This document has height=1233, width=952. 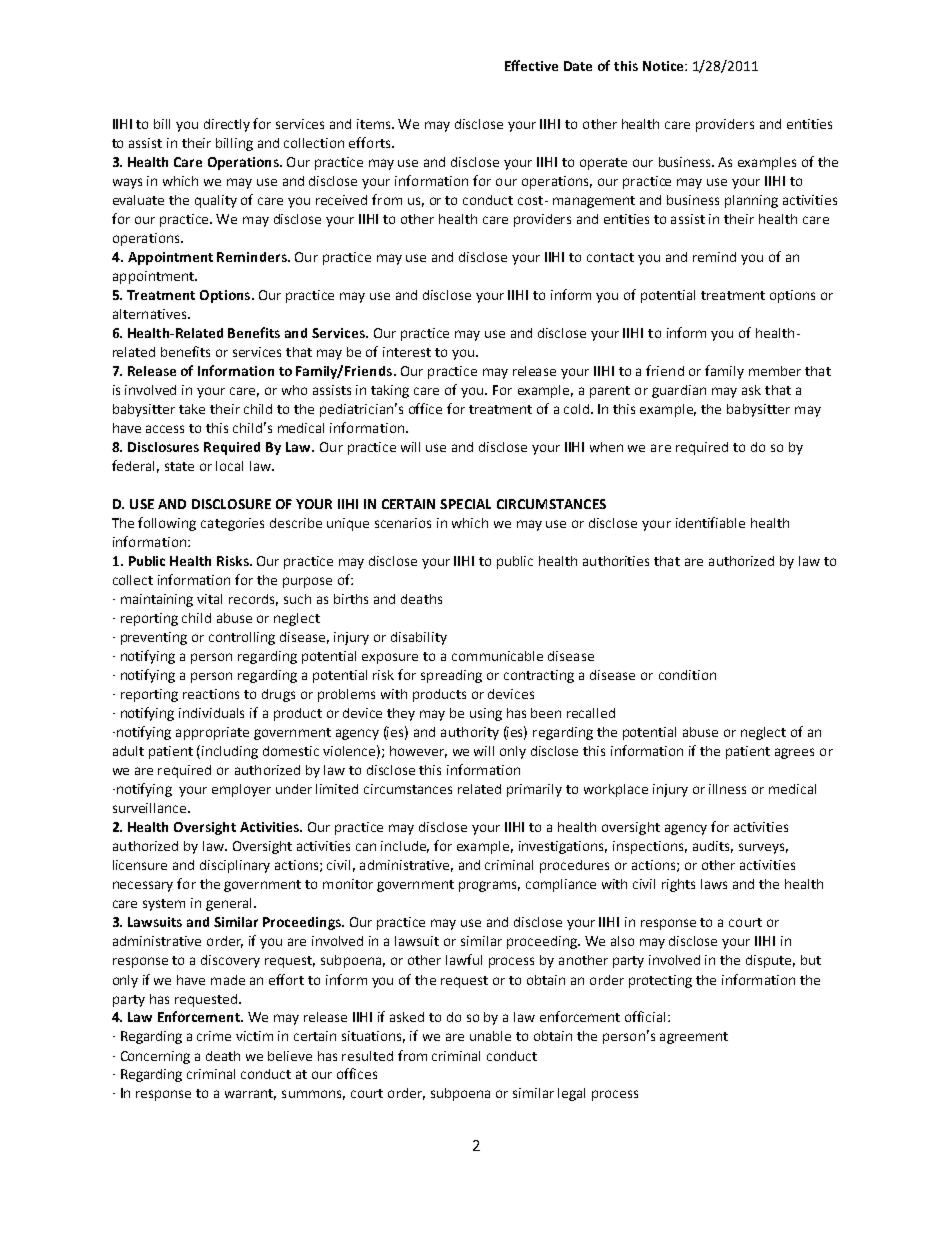 I want to click on directly, so click(x=227, y=125).
